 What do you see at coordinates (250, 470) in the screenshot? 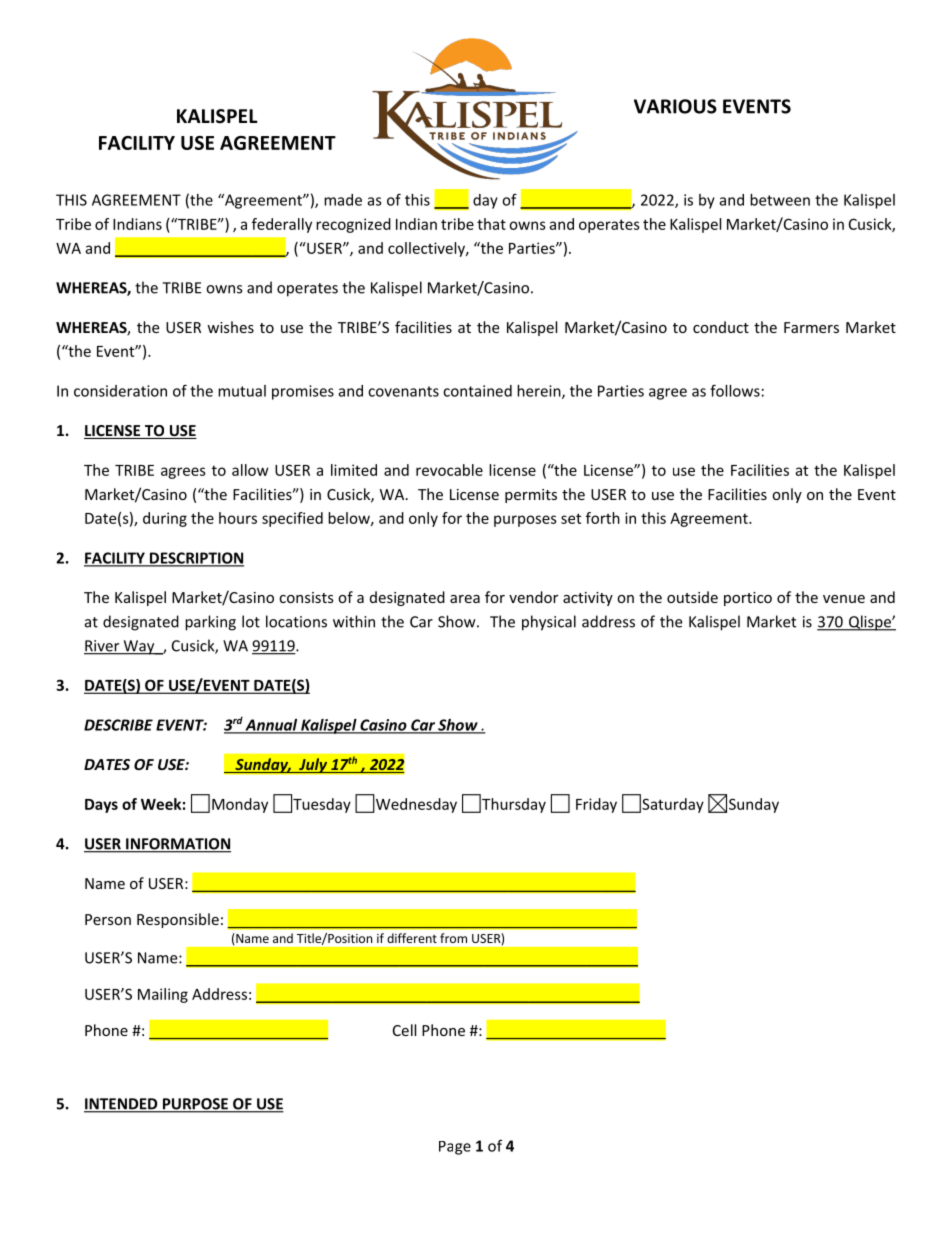
I see `allow` at bounding box center [250, 470].
